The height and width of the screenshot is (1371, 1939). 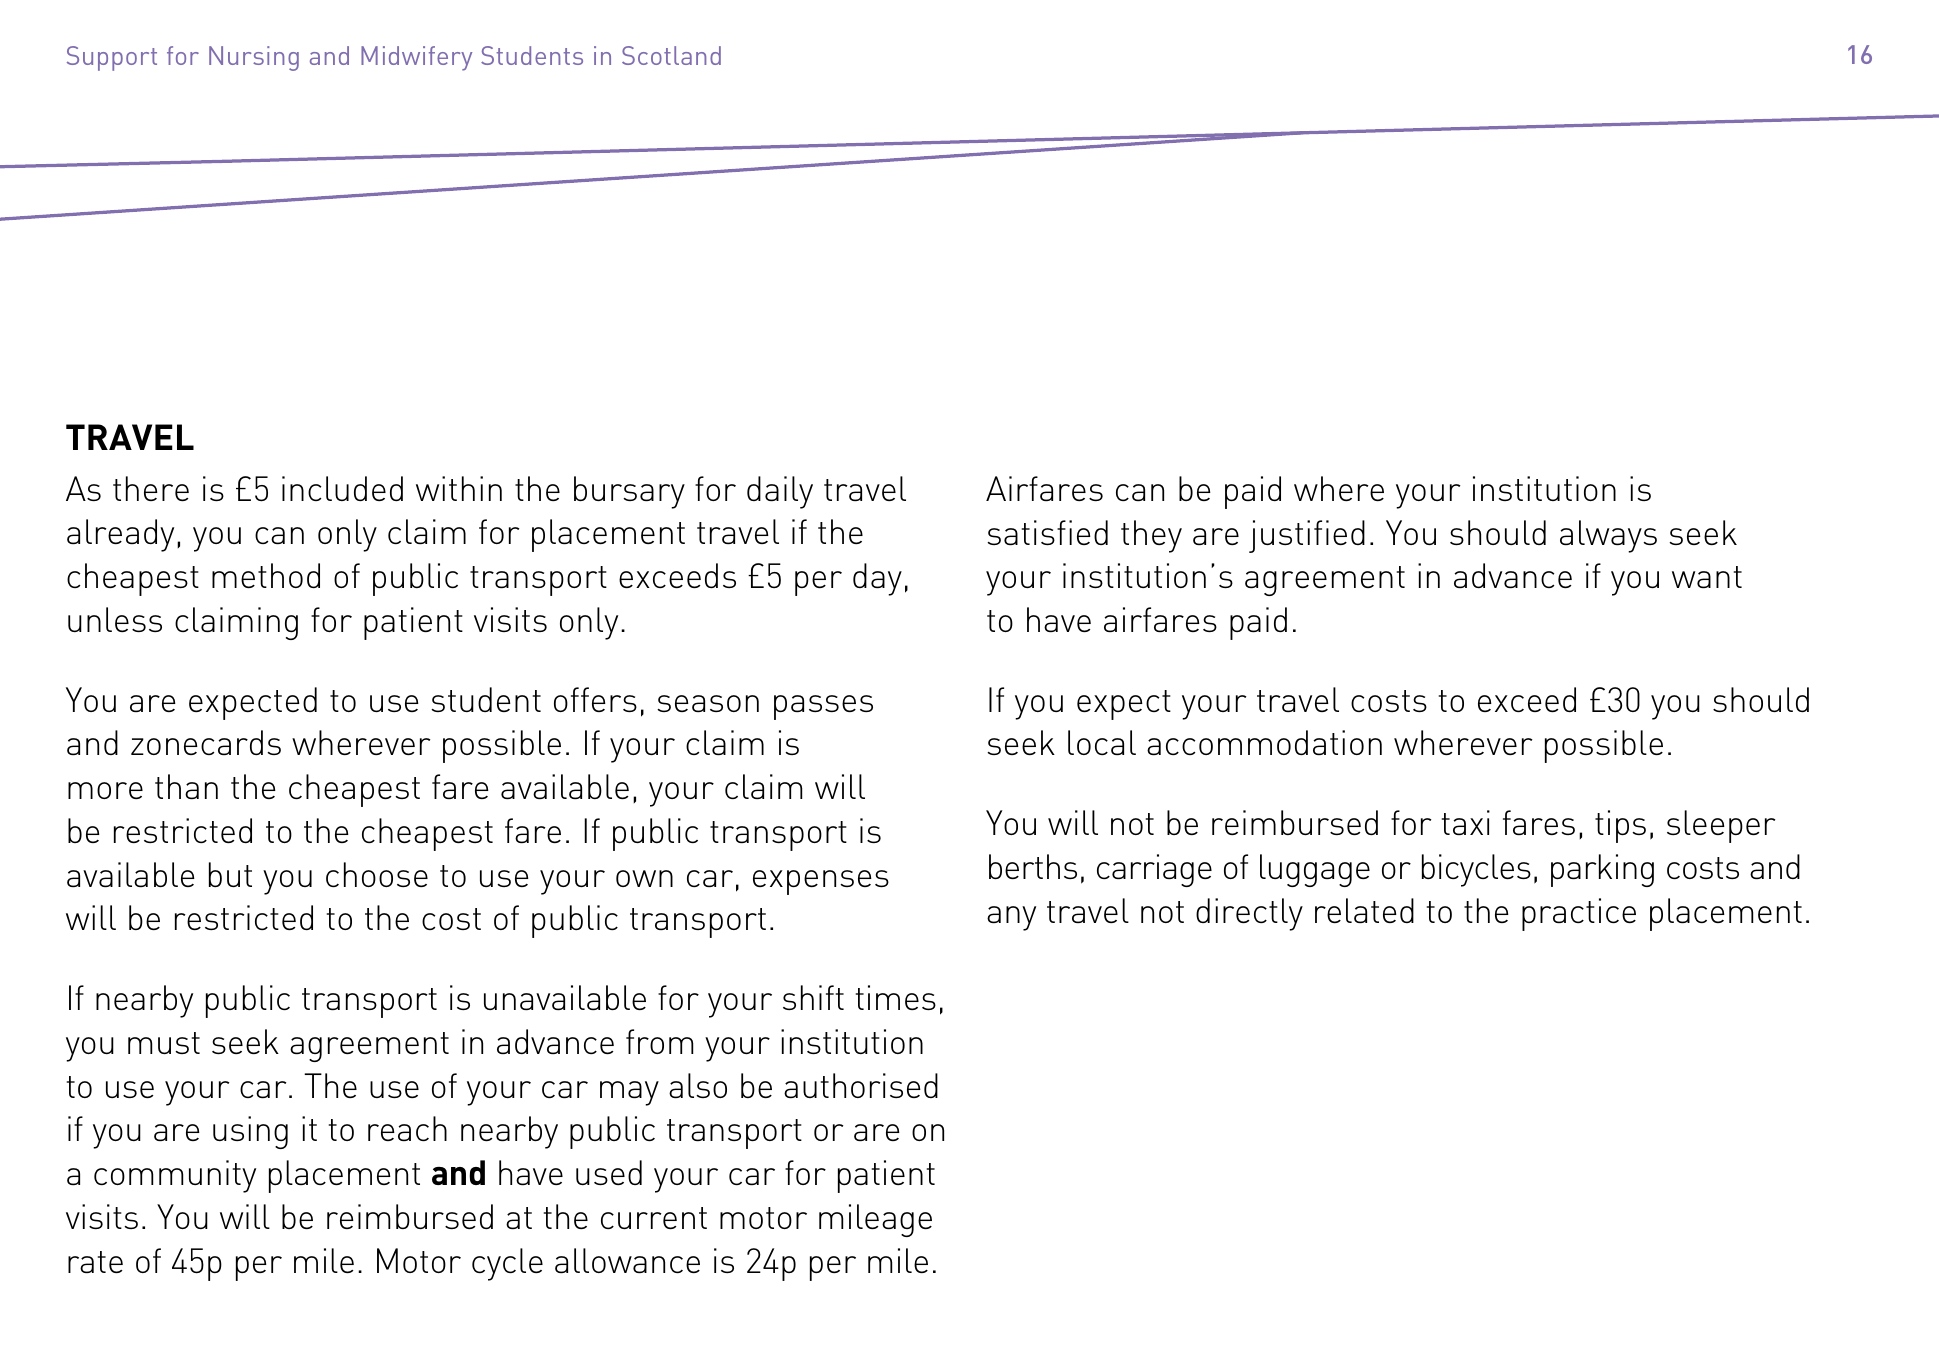 I want to click on taxi, so click(x=1466, y=822).
